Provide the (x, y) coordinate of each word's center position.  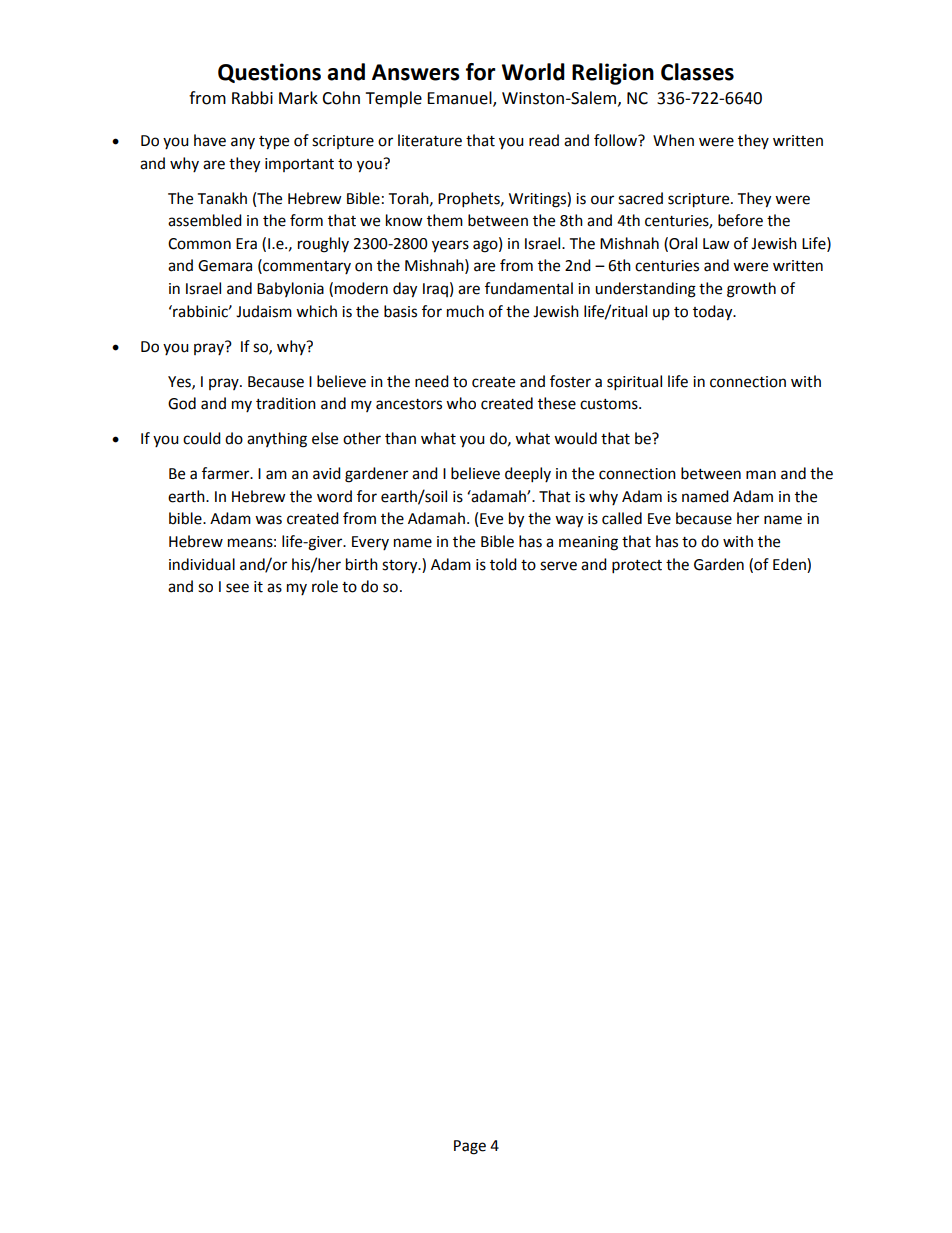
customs (610, 404)
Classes (697, 72)
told (503, 564)
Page (470, 1147)
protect (637, 567)
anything (277, 440)
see (237, 588)
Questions (269, 73)
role (325, 586)
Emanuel (460, 99)
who (461, 403)
